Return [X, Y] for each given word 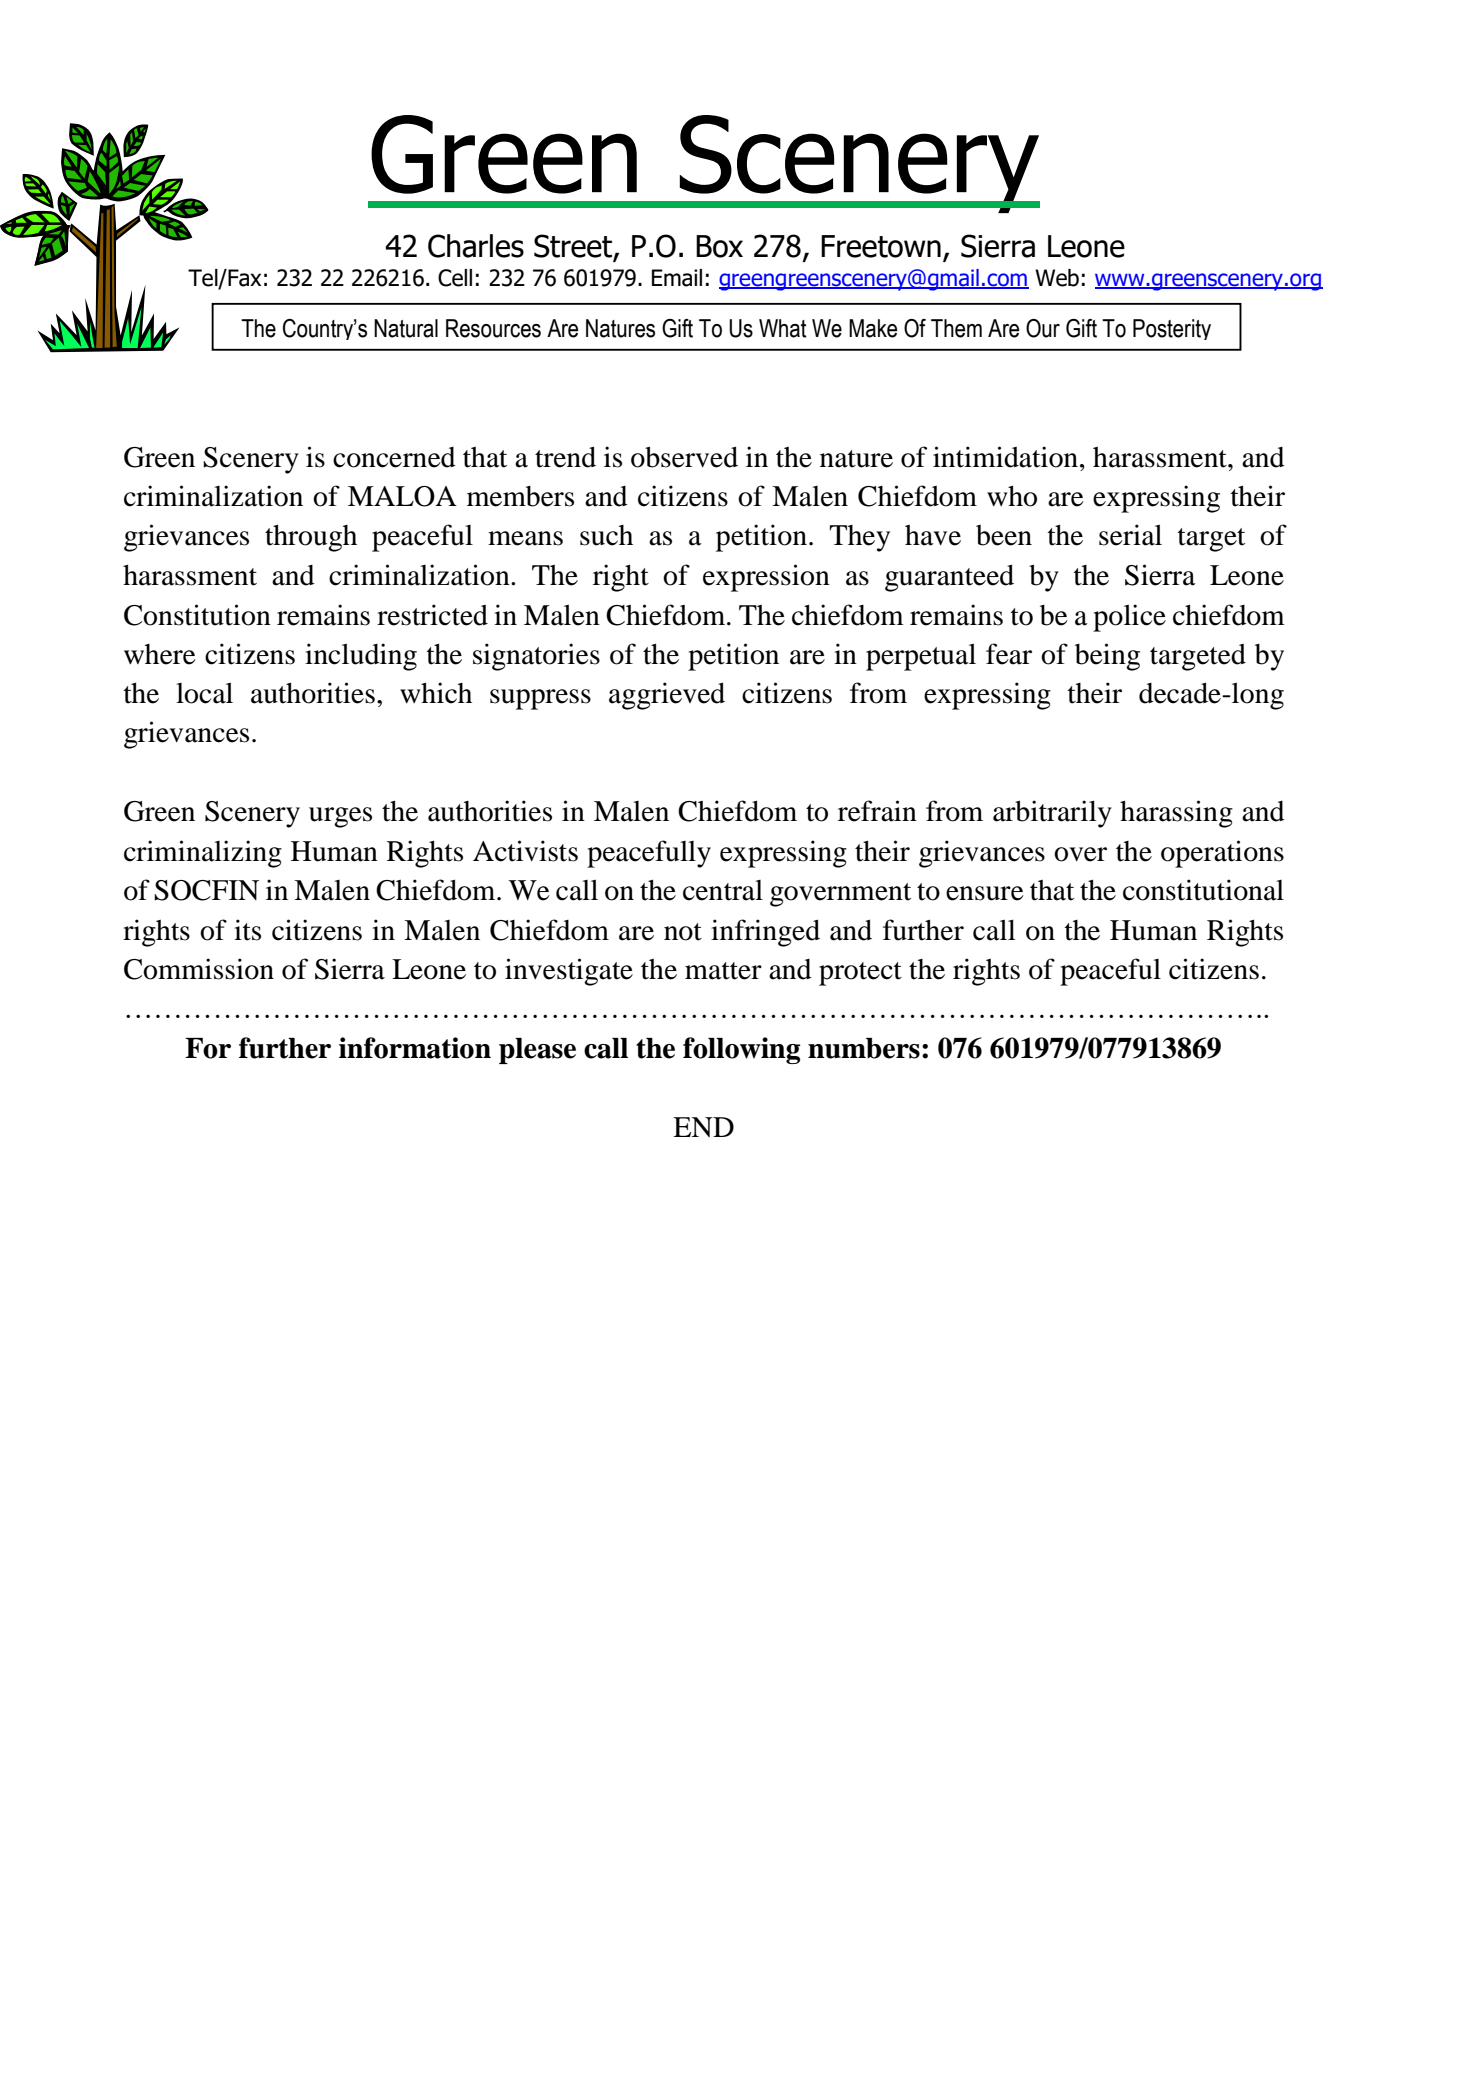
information [415, 1048]
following [741, 1050]
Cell [455, 278]
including [361, 657]
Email [677, 278]
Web [1057, 278]
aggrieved [667, 696]
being [1107, 657]
